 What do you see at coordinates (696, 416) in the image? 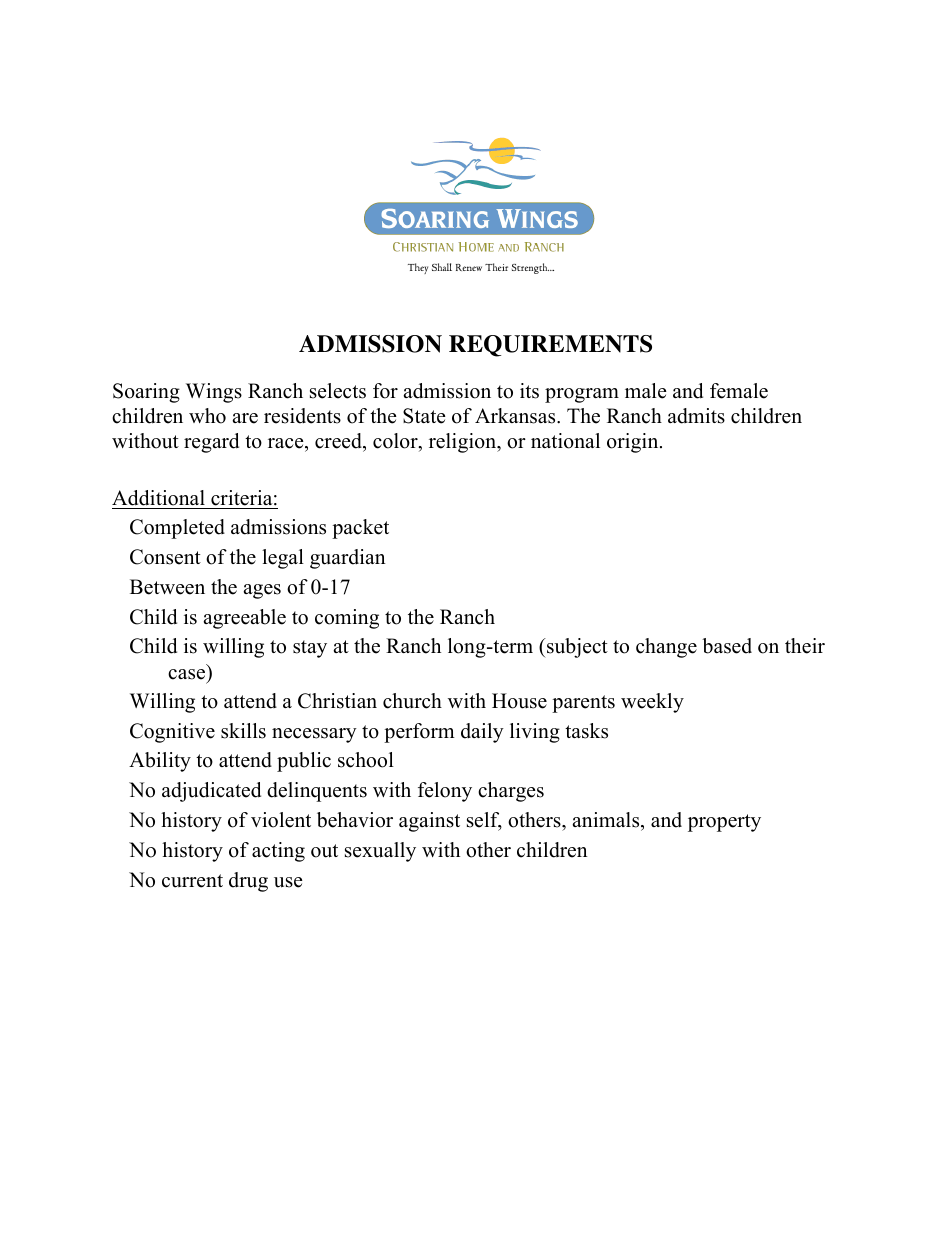
I see `admits` at bounding box center [696, 416].
